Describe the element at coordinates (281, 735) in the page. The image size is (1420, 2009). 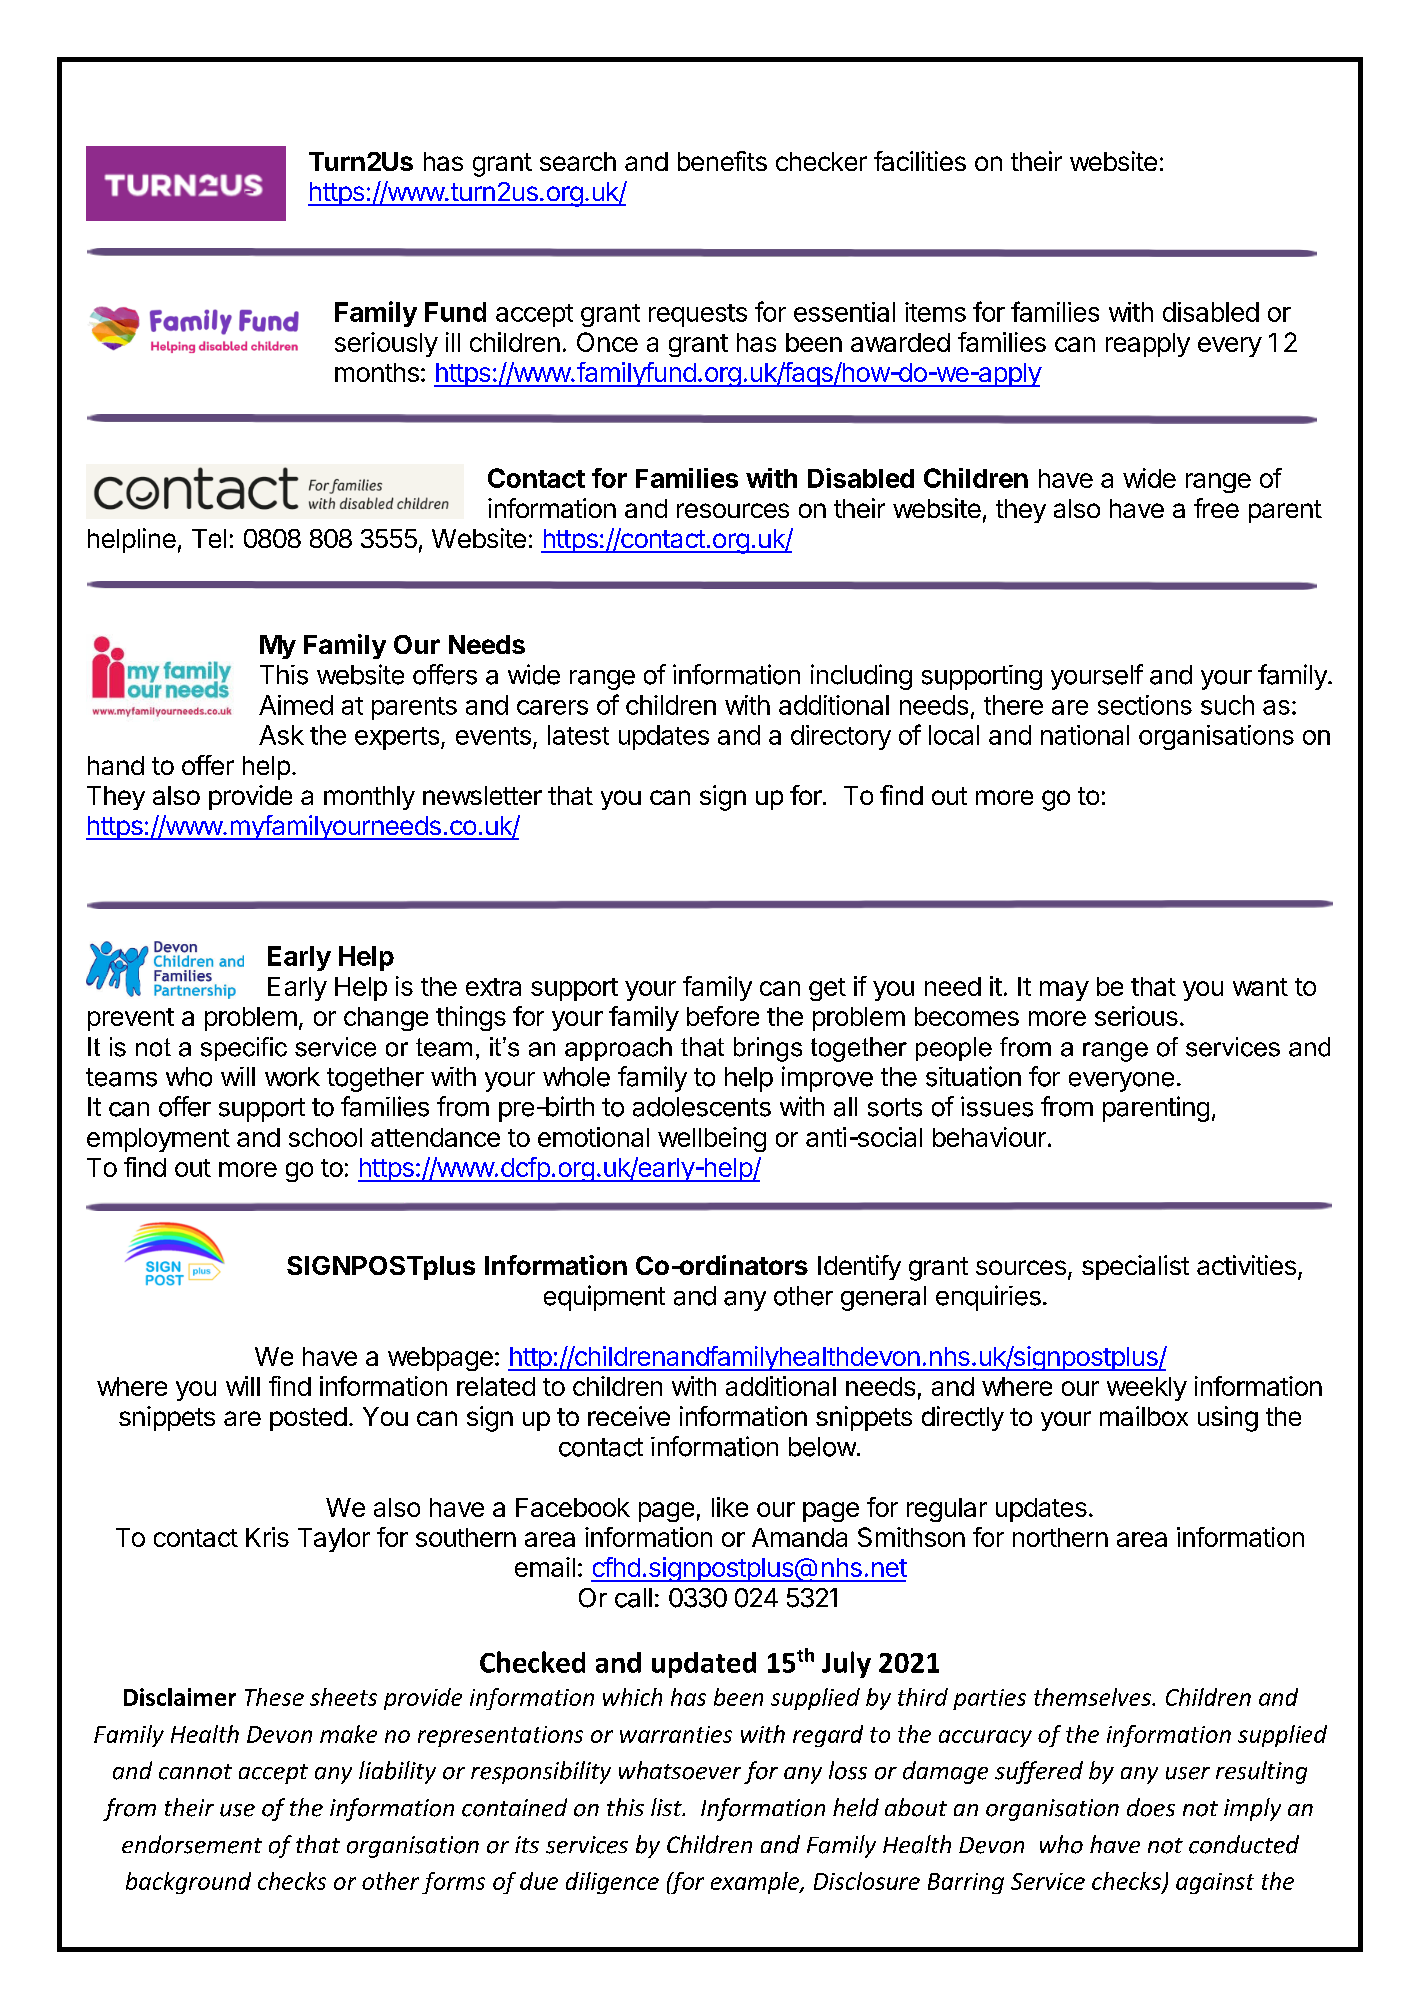
I see `Ask` at that location.
